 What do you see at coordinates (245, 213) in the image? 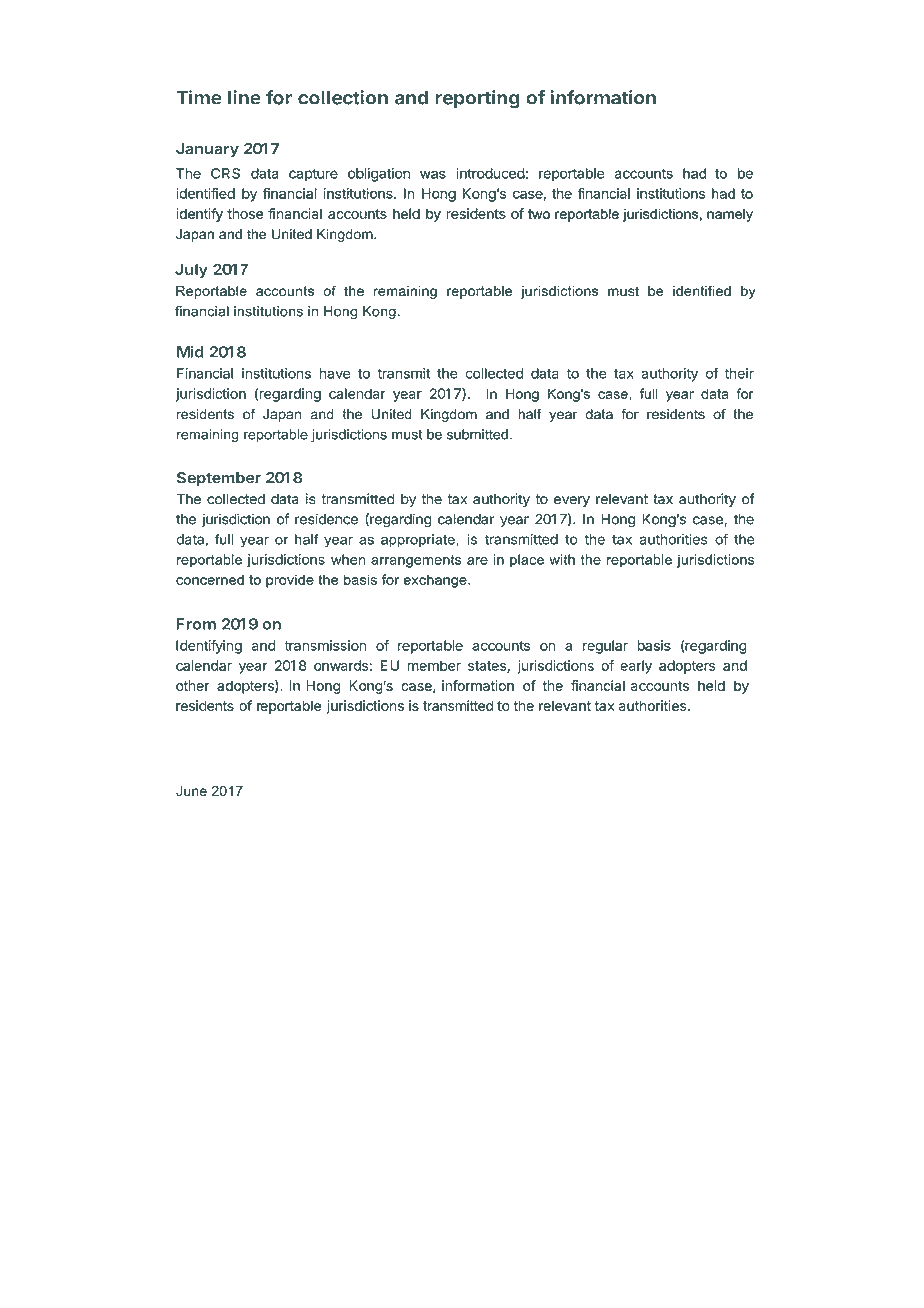
I see `those` at bounding box center [245, 213].
